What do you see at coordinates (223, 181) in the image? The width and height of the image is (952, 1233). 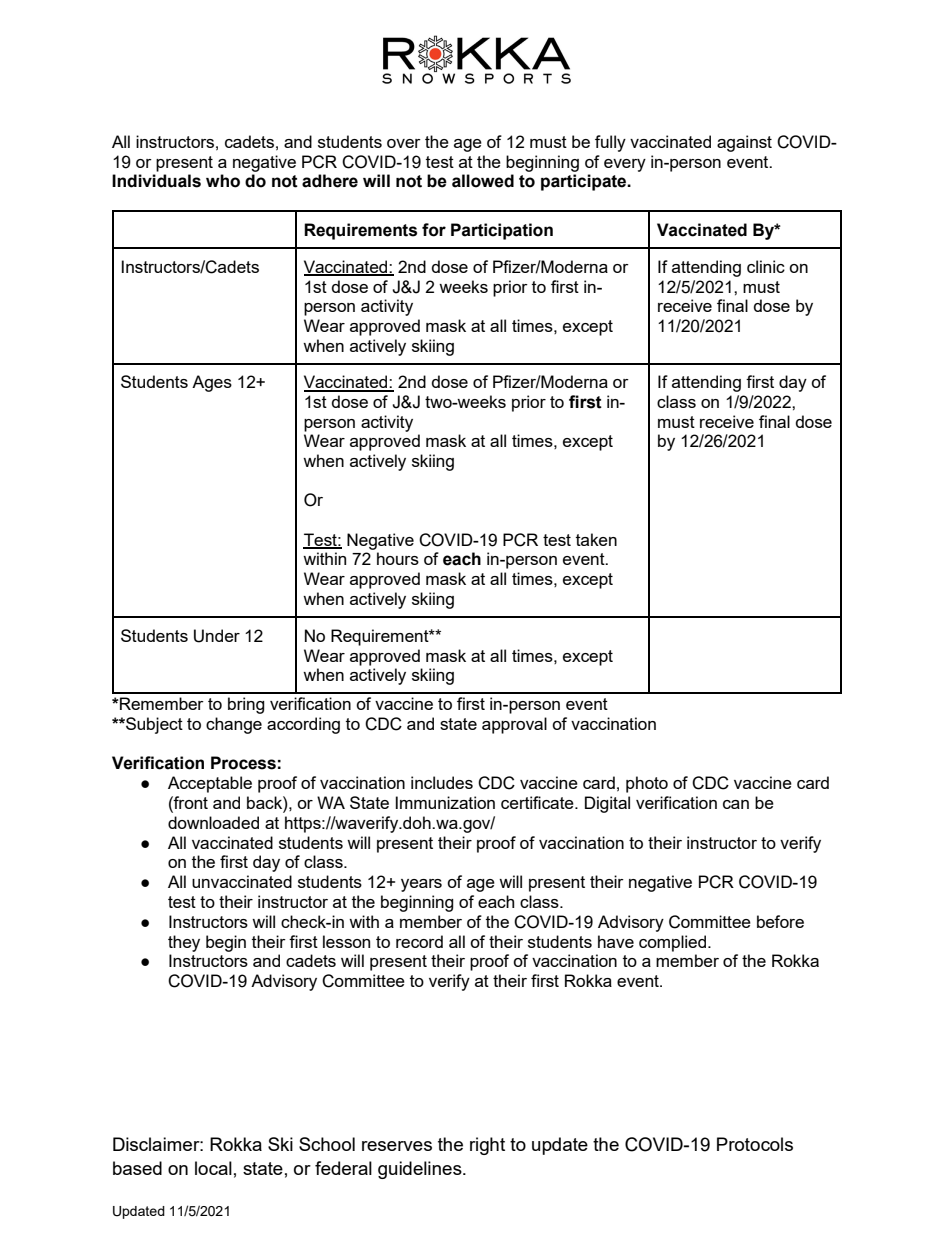 I see `who` at bounding box center [223, 181].
